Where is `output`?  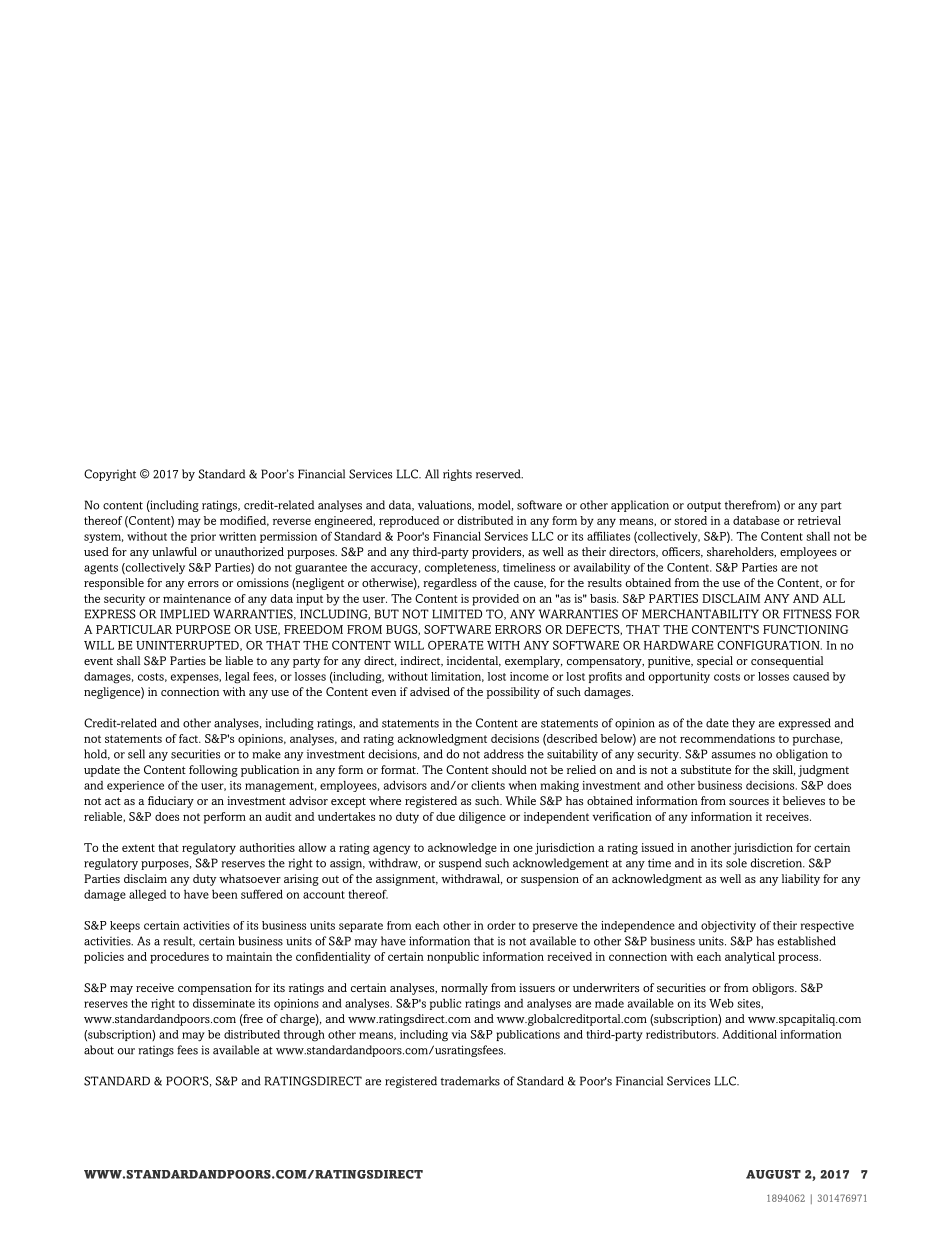
output is located at coordinates (704, 507).
